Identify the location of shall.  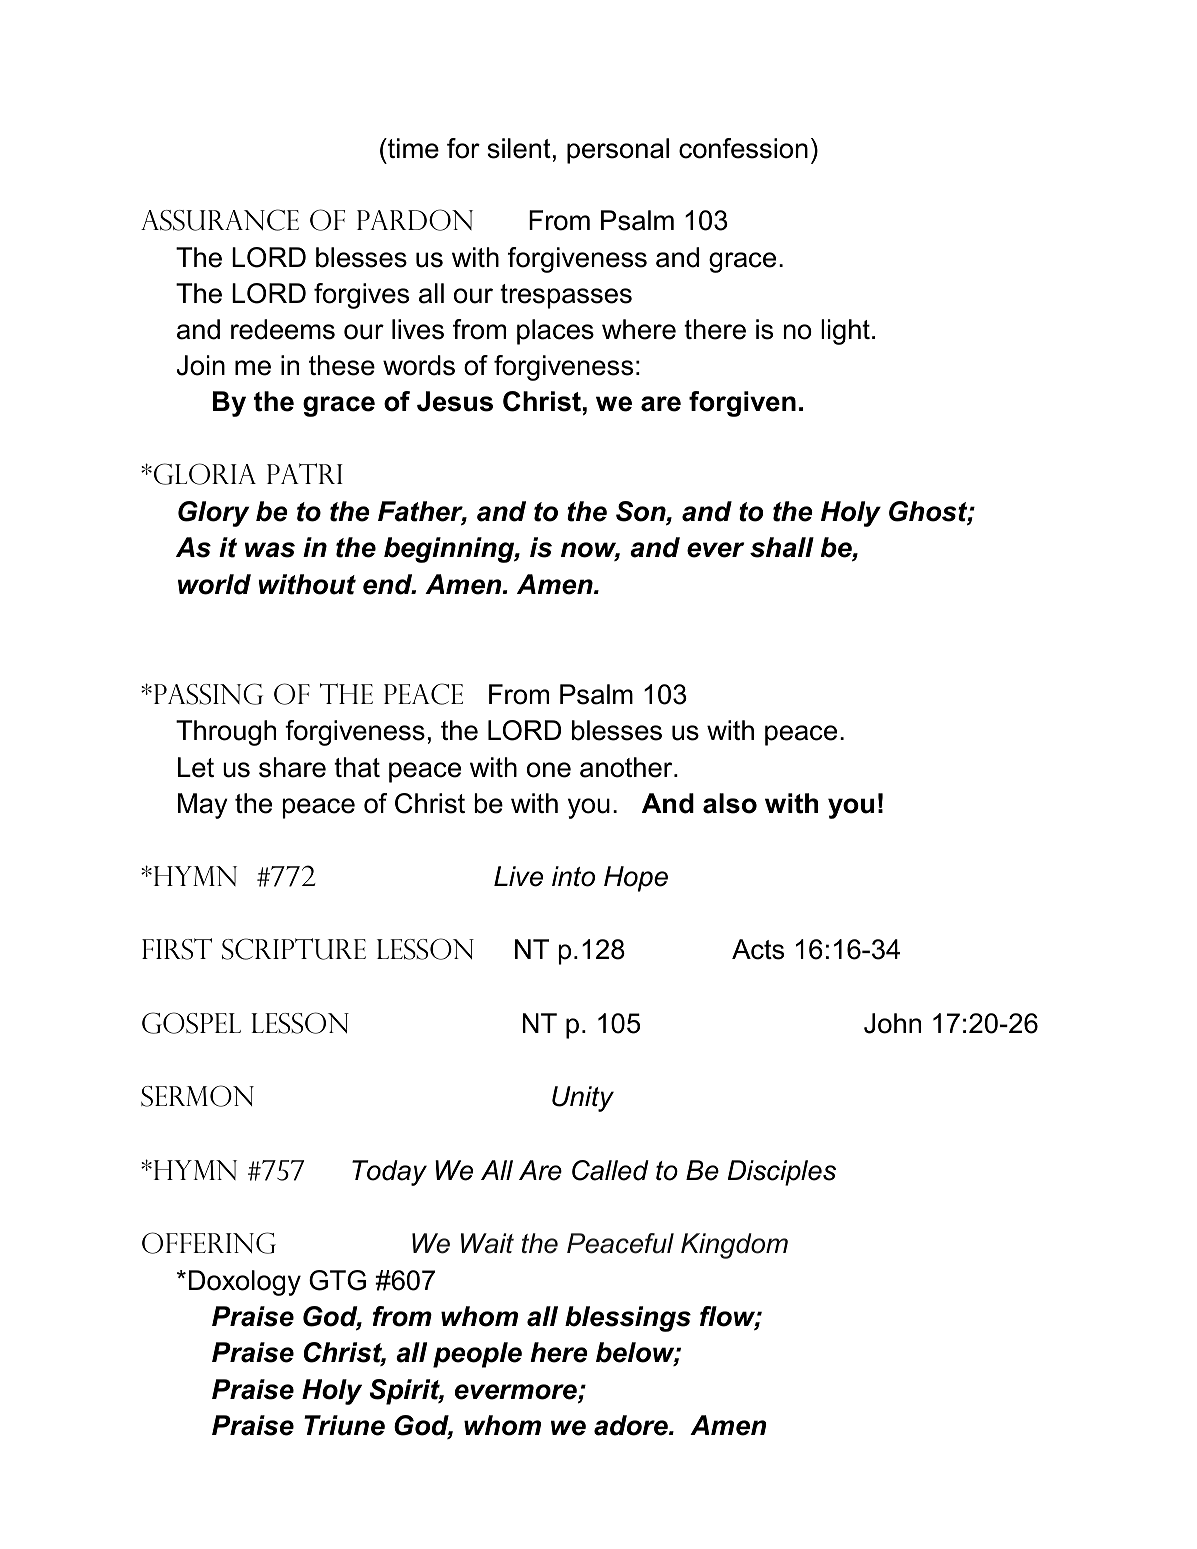
(782, 547).
